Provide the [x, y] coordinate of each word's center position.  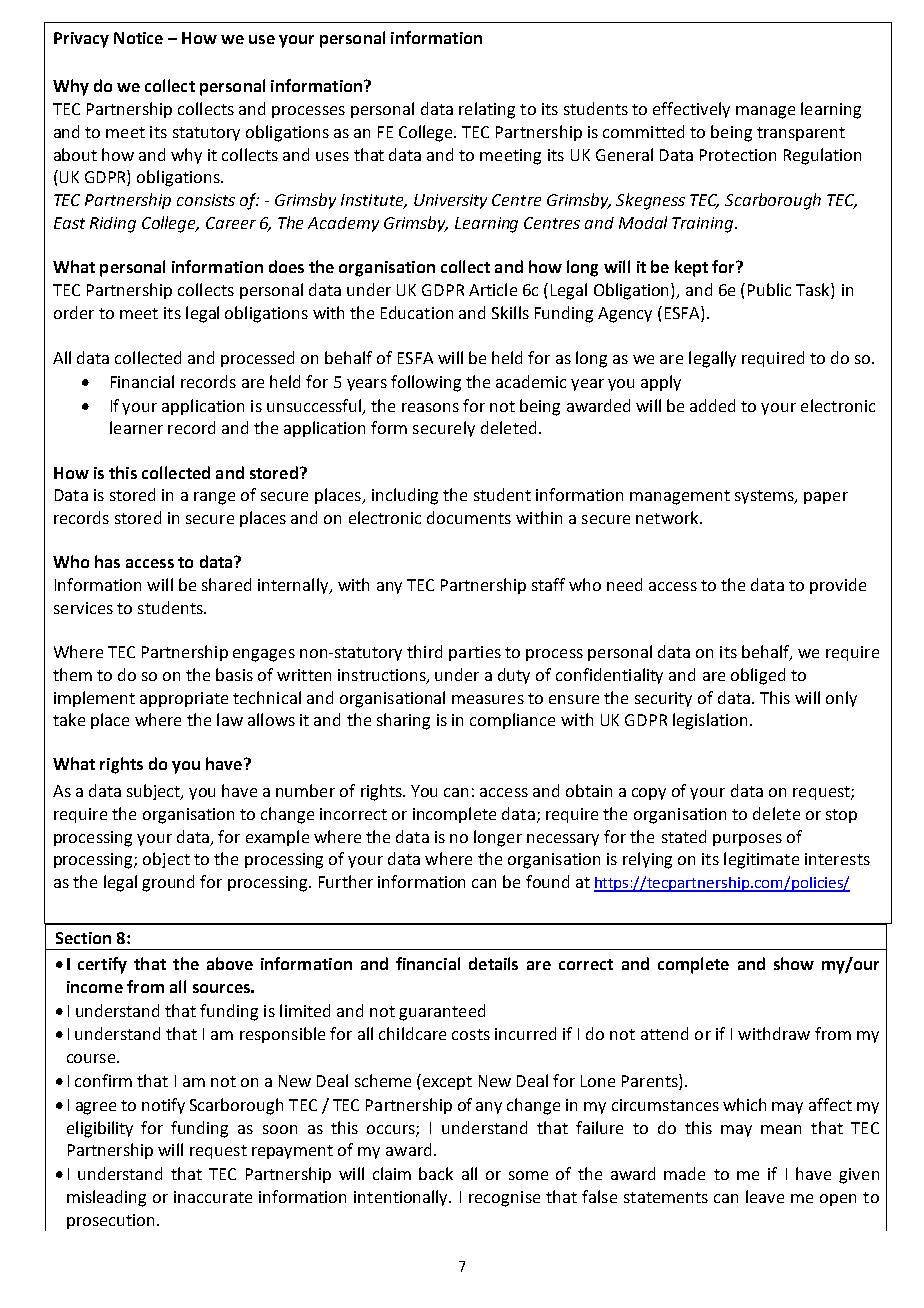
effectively [691, 110]
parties [475, 653]
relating [487, 110]
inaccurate [213, 1197]
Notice [138, 38]
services [83, 608]
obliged [758, 676]
